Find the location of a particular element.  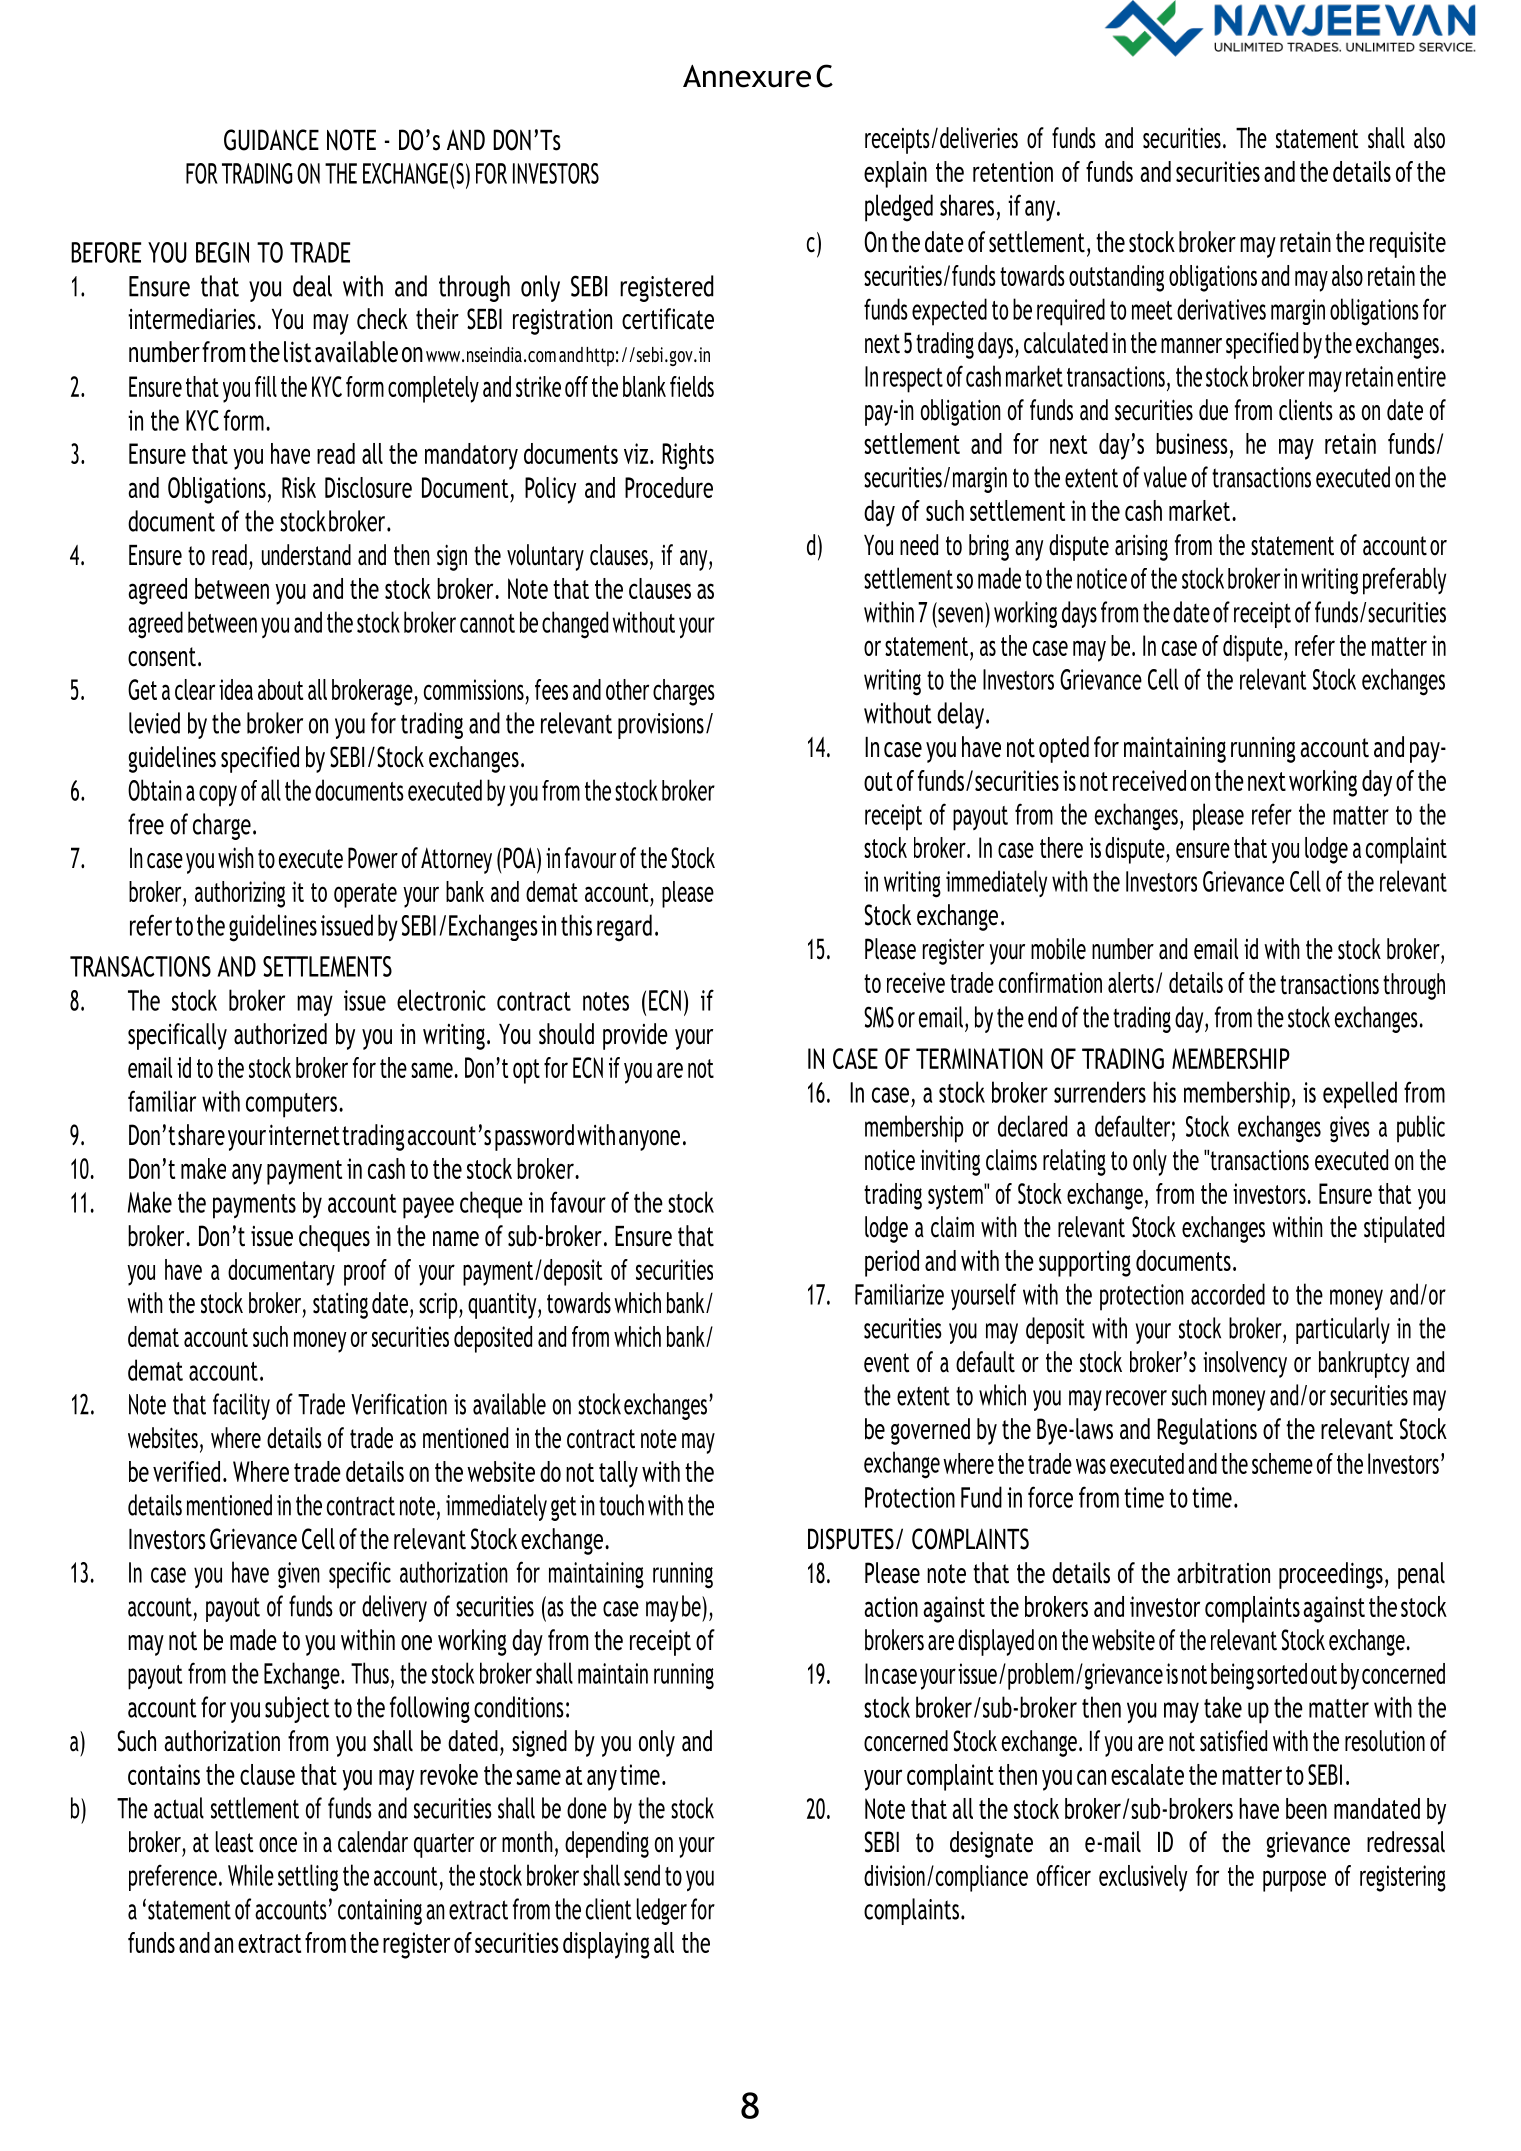

GUIDANCE is located at coordinates (271, 140).
